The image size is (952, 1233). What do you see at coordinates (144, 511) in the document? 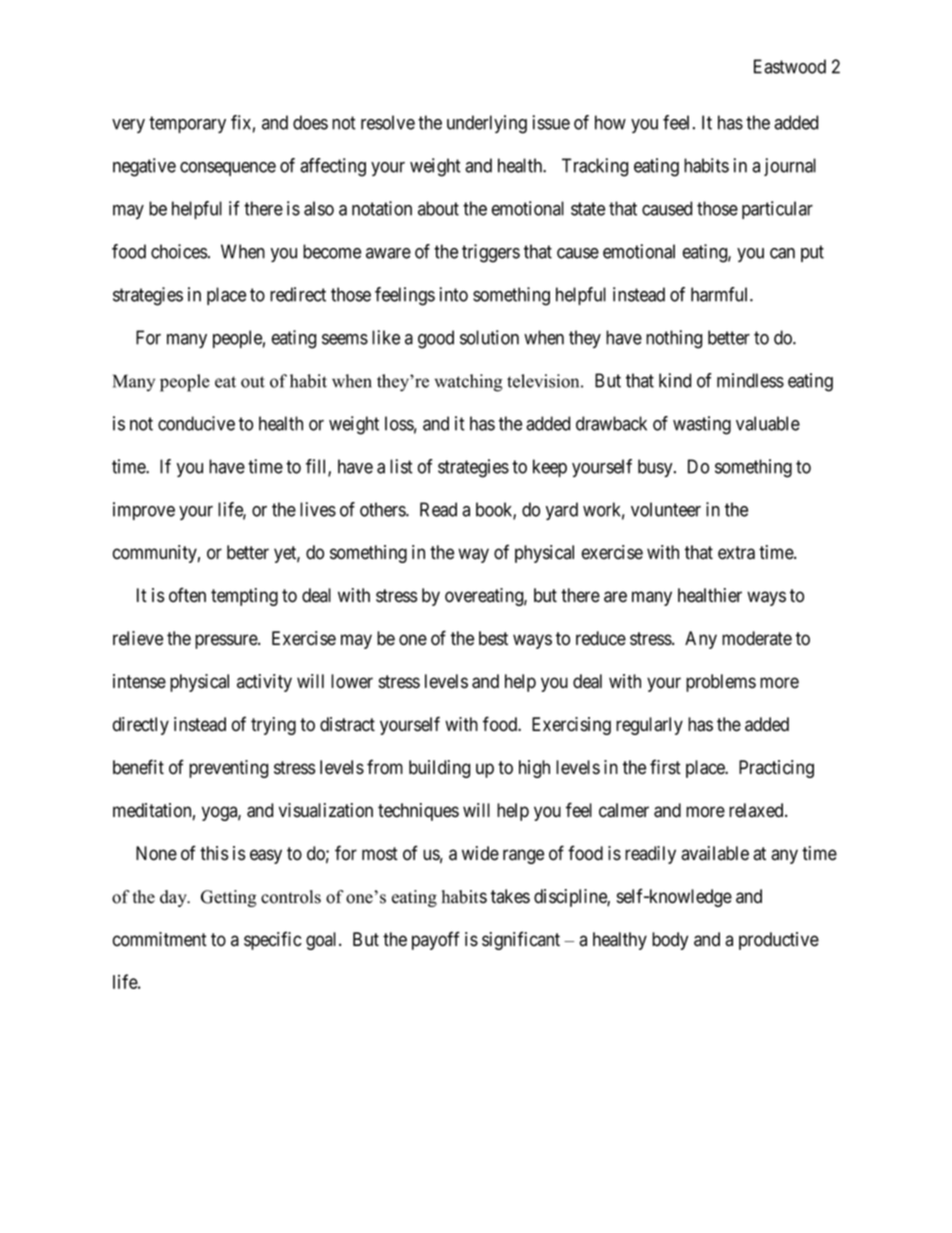
I see `improve` at bounding box center [144, 511].
